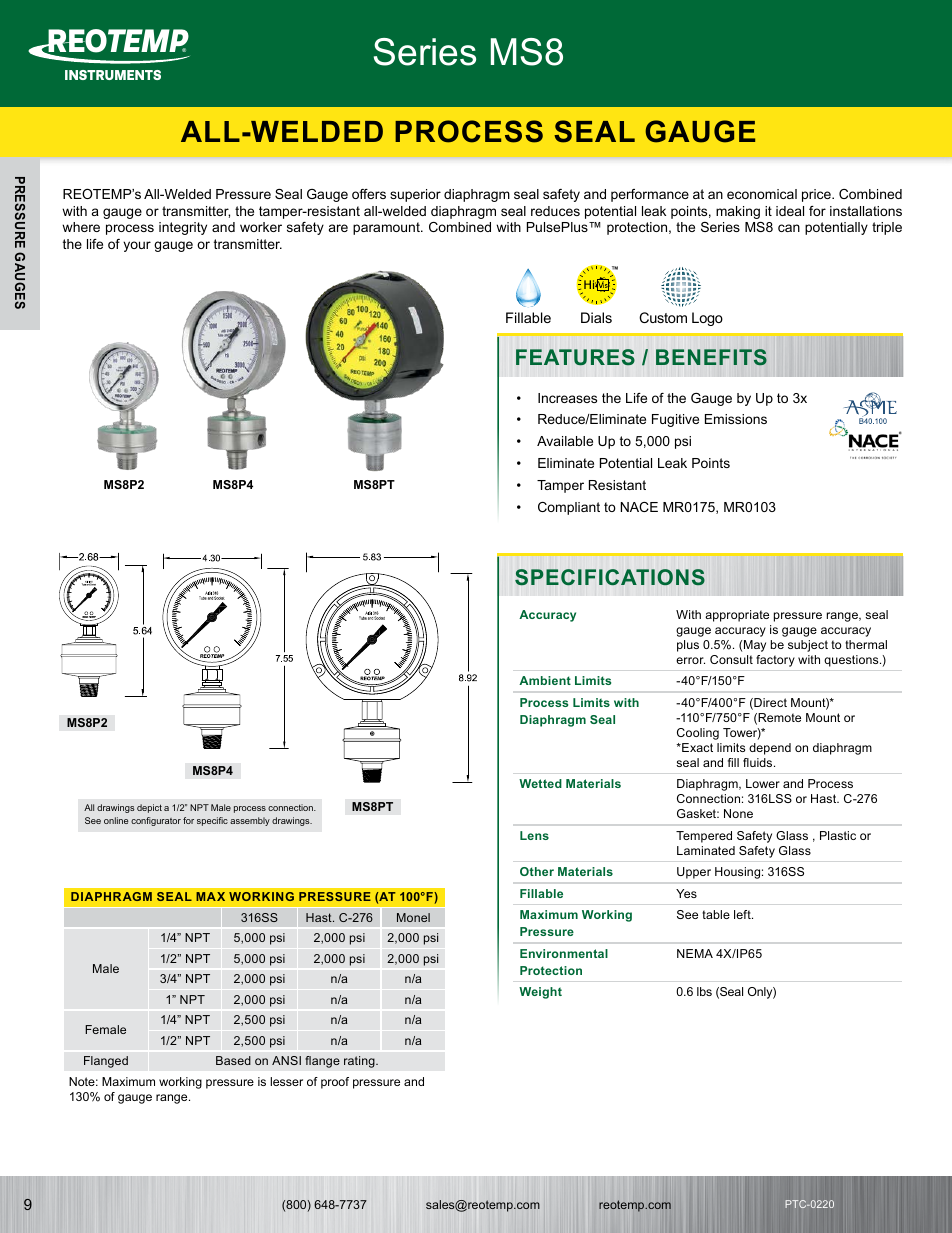  What do you see at coordinates (770, 749) in the image?
I see `depend` at bounding box center [770, 749].
